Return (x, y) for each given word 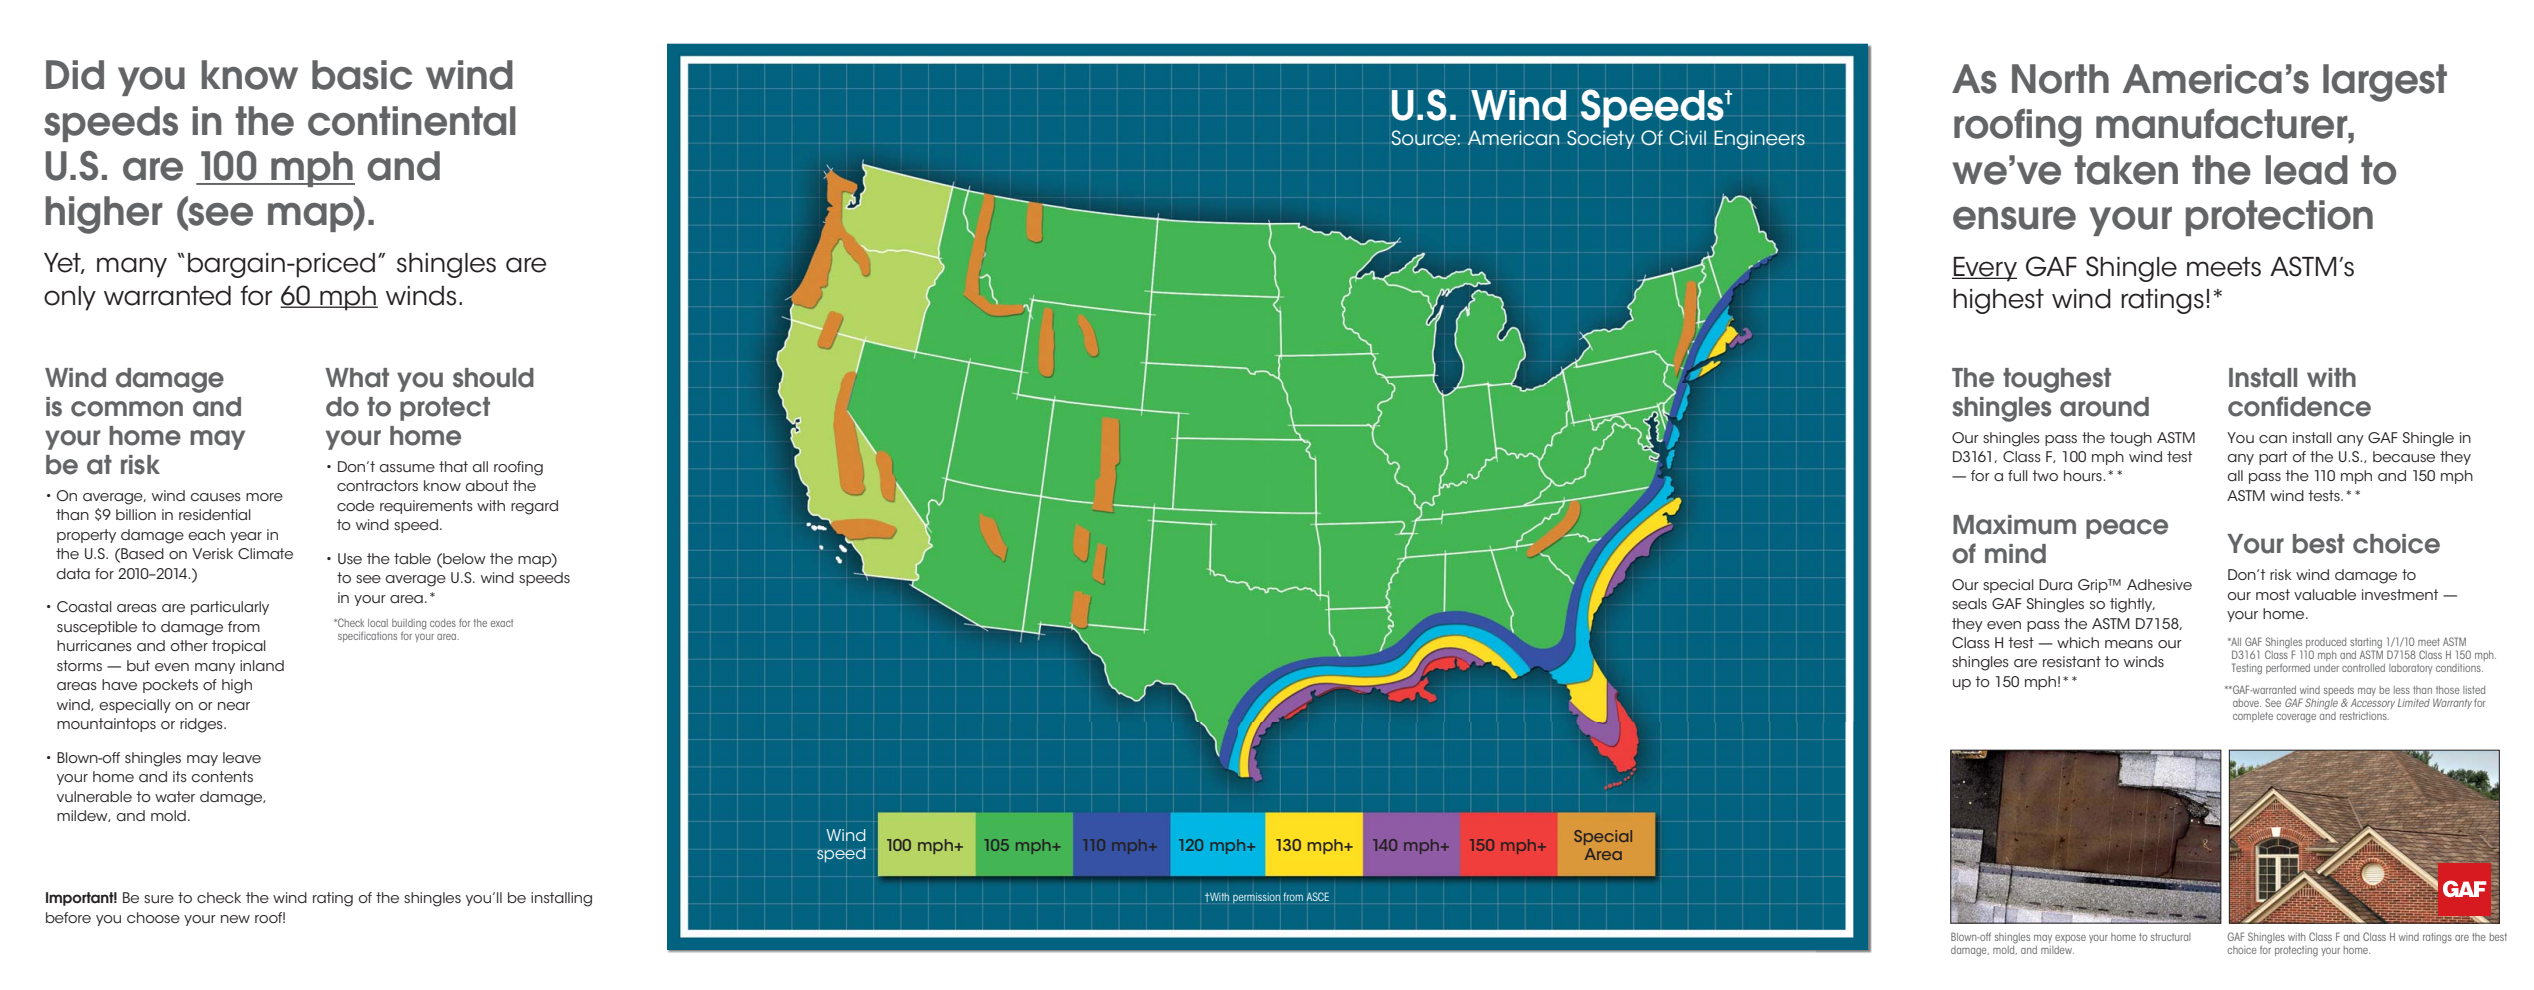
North (2060, 79)
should (493, 378)
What (357, 378)
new (235, 919)
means (2129, 644)
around (2104, 407)
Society (1601, 139)
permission (1257, 898)
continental (412, 121)
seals (1969, 603)
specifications (367, 637)
